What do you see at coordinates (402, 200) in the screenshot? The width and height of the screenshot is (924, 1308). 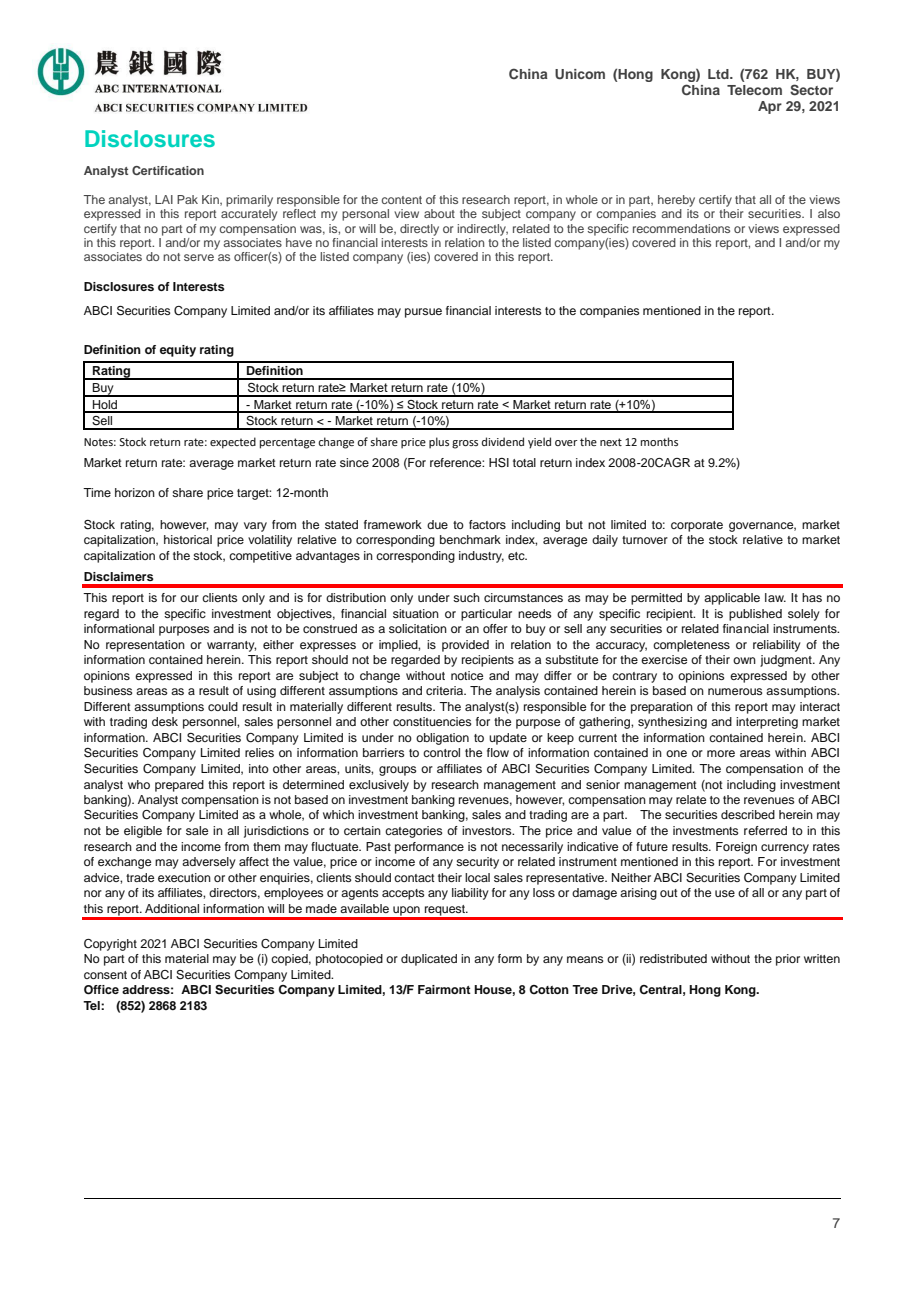 I see `content` at bounding box center [402, 200].
